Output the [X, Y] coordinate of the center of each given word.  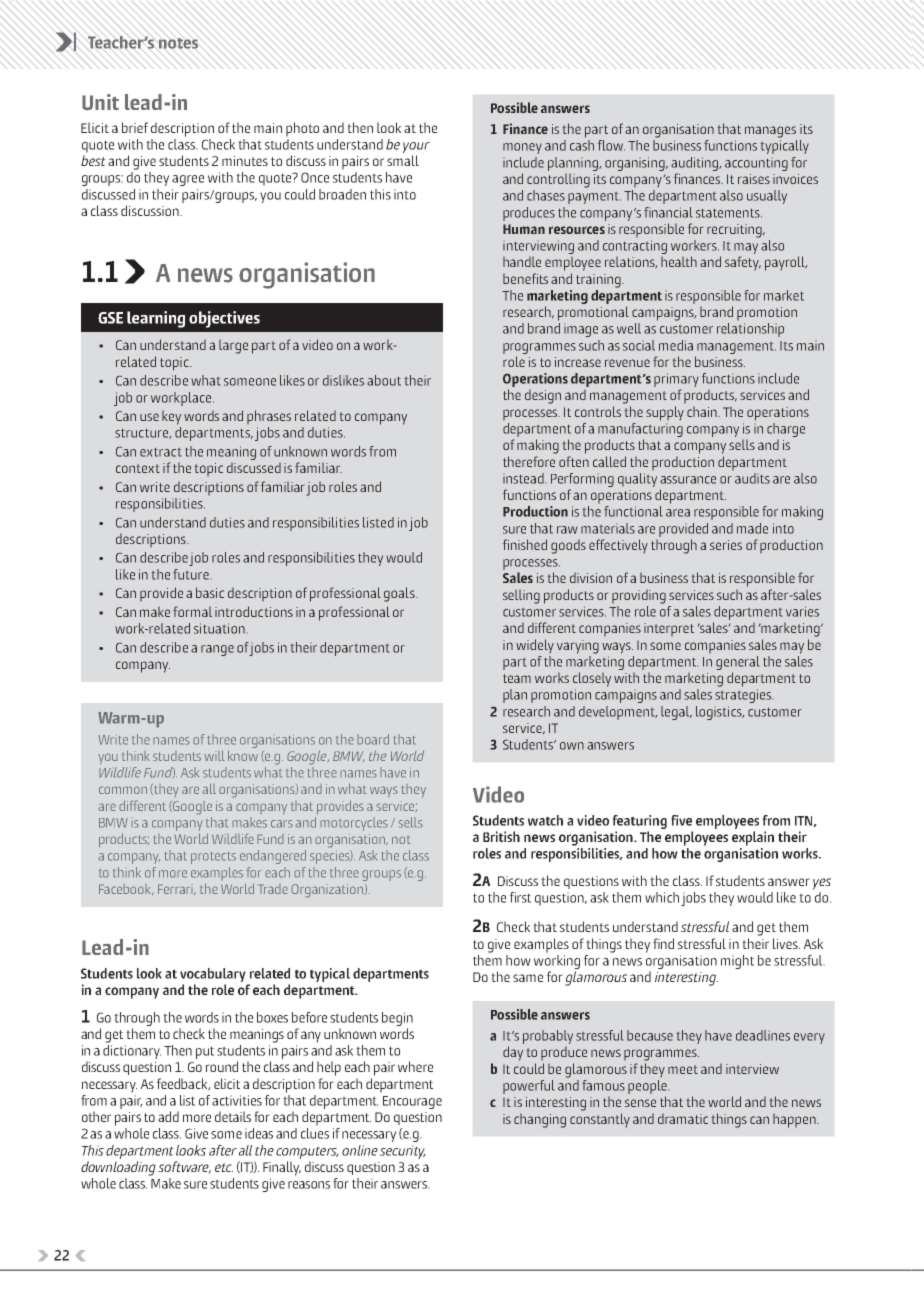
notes [178, 43]
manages [770, 132]
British [501, 836]
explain [753, 838]
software [184, 1167]
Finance [525, 128]
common [123, 790]
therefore [529, 461]
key [171, 418]
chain [703, 412]
